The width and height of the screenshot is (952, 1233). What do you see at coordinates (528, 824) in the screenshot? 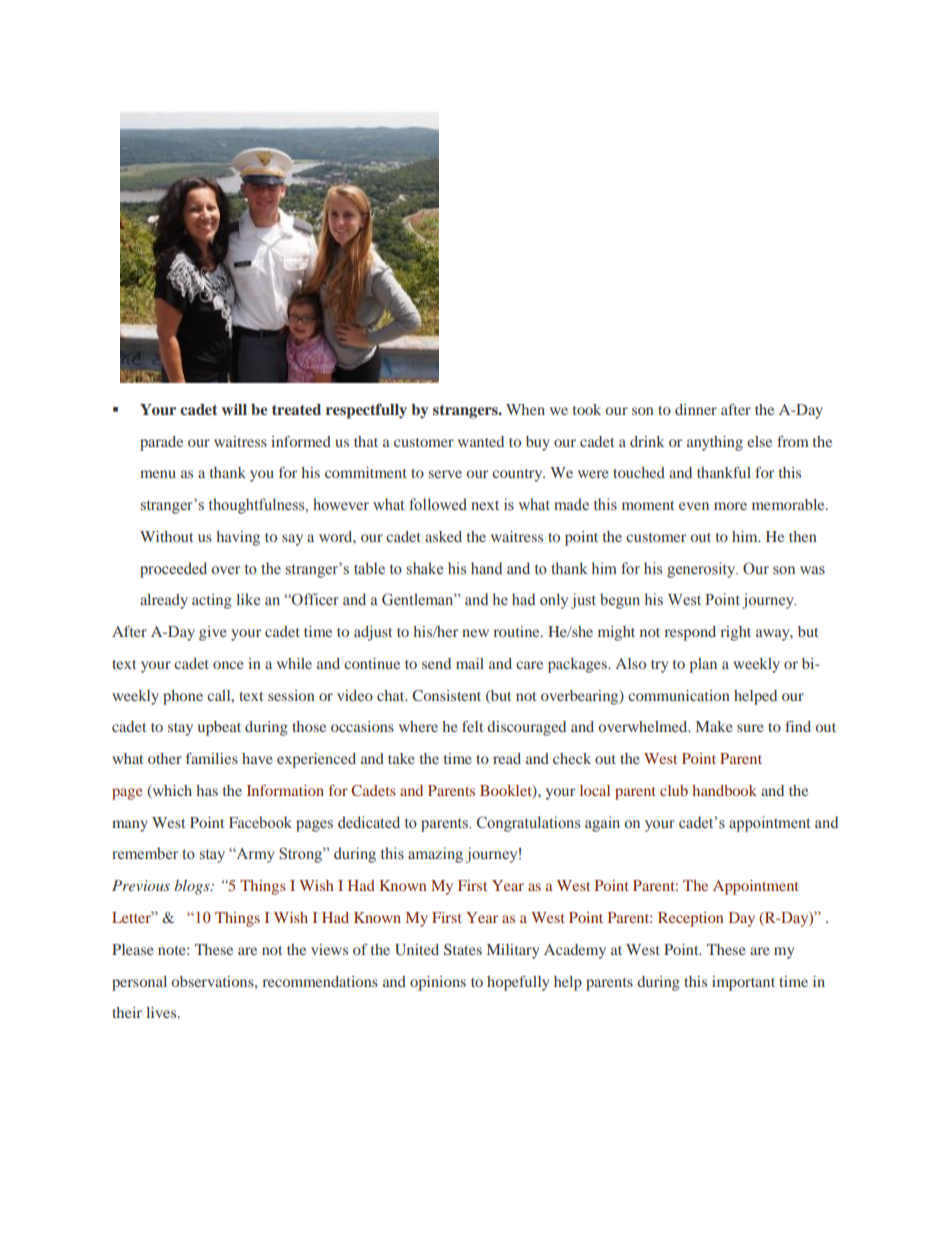
I see `Congratulations` at bounding box center [528, 824].
